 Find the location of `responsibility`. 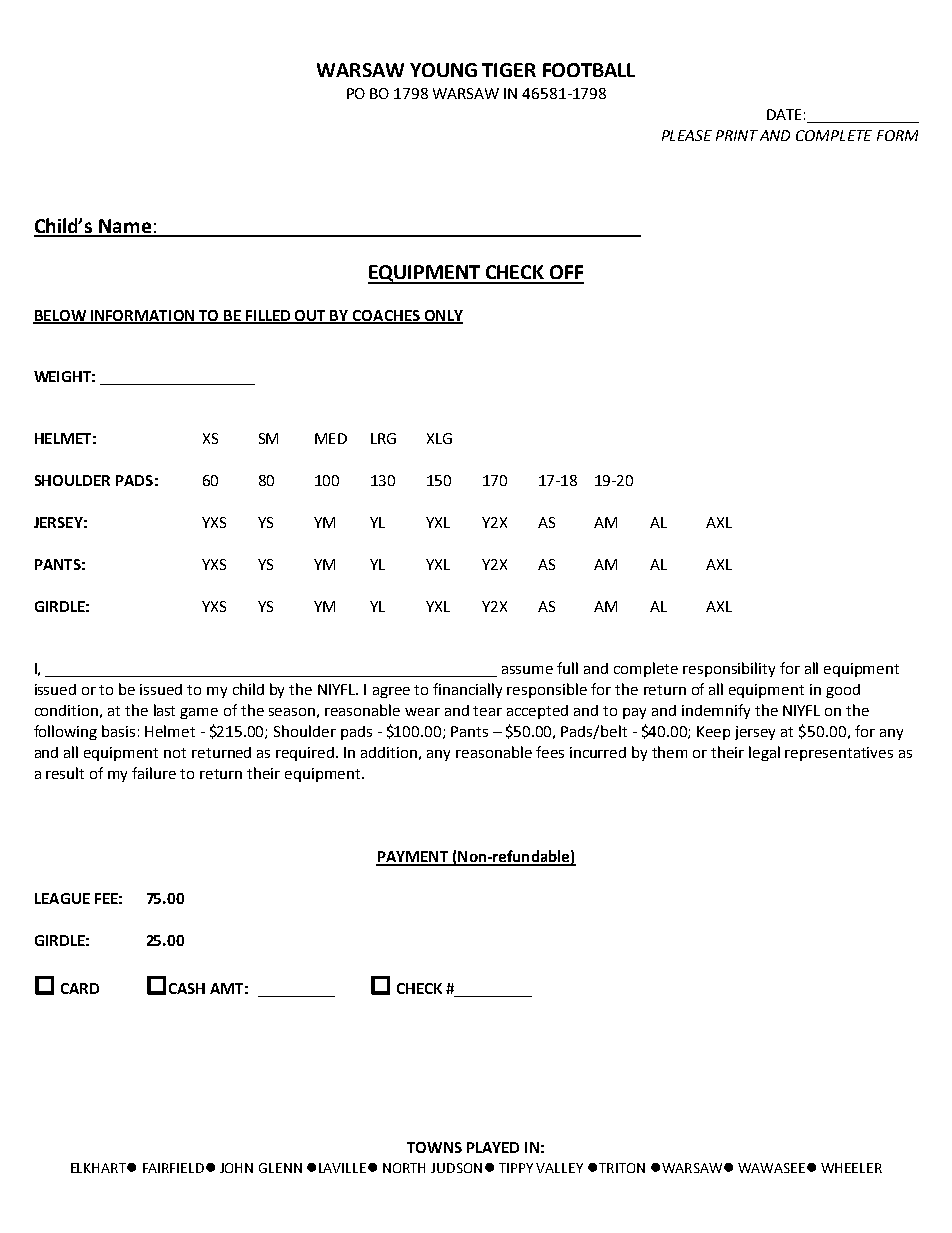

responsibility is located at coordinates (729, 669).
